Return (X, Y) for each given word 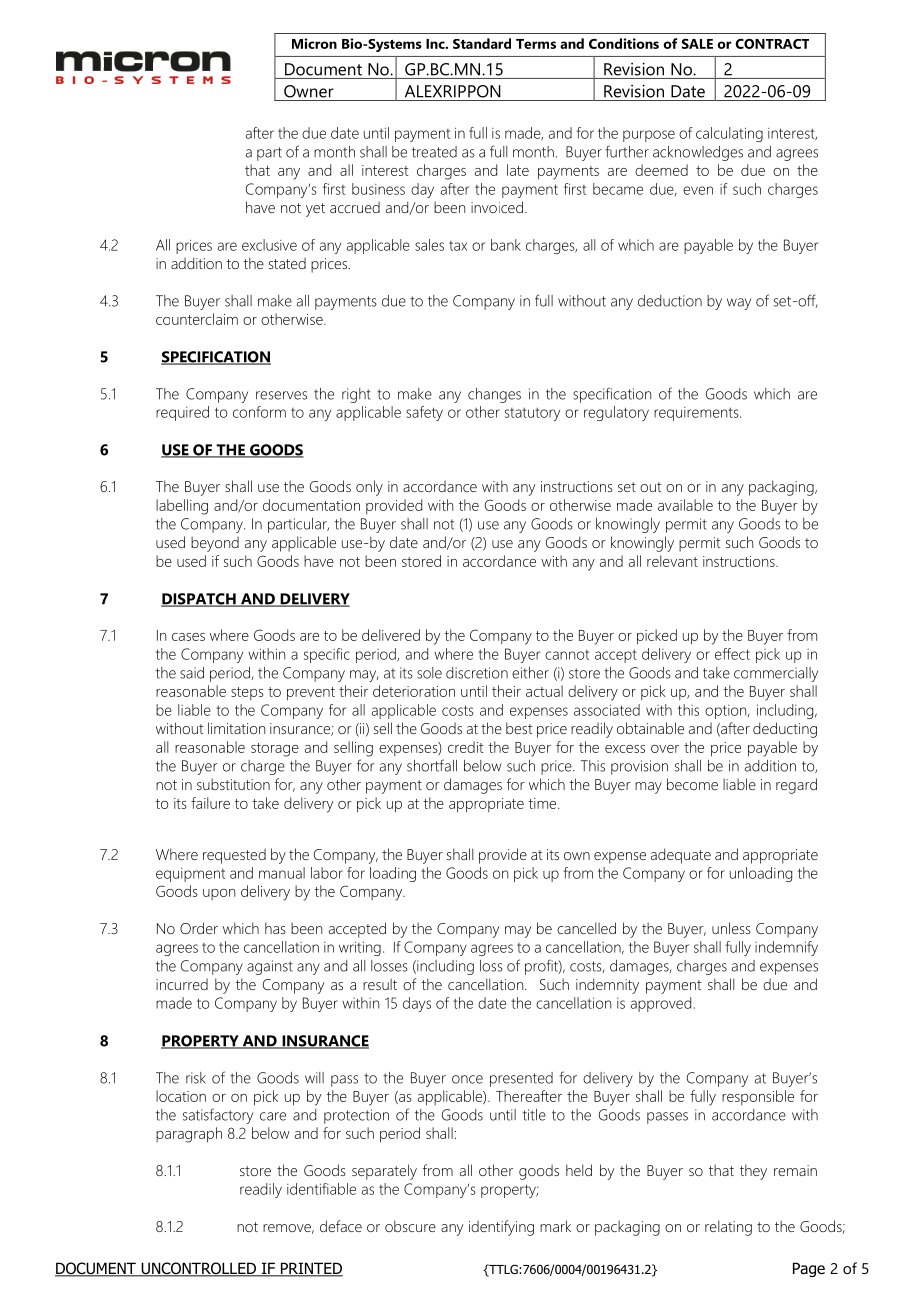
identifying (501, 1228)
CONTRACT (772, 44)
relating (728, 1228)
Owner (309, 91)
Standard (482, 43)
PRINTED (311, 1269)
